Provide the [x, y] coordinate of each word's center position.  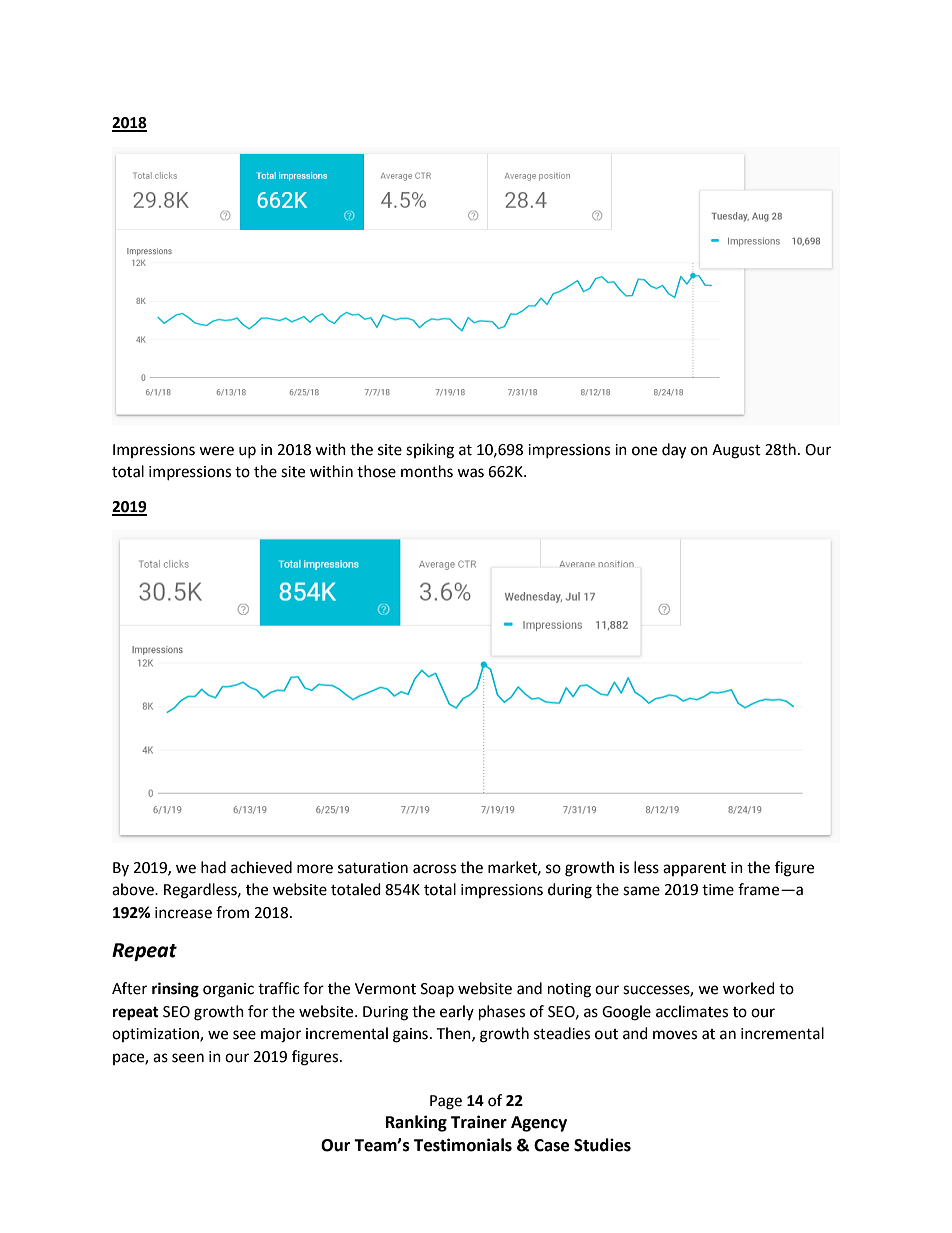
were [216, 451]
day [674, 451]
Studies [602, 1145]
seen [188, 1058]
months [427, 471]
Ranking [416, 1123]
